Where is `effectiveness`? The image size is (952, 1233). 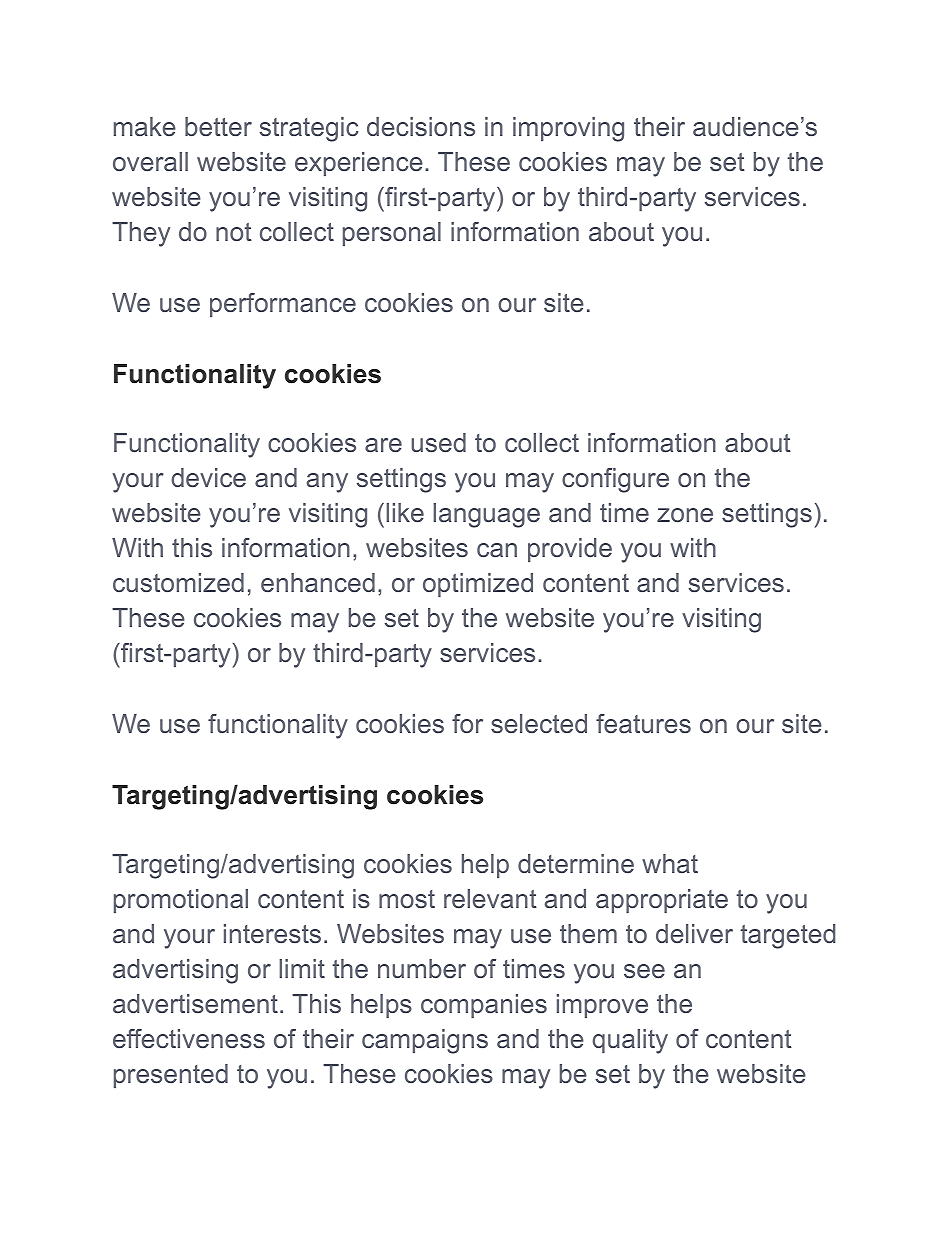
effectiveness is located at coordinates (189, 1038).
